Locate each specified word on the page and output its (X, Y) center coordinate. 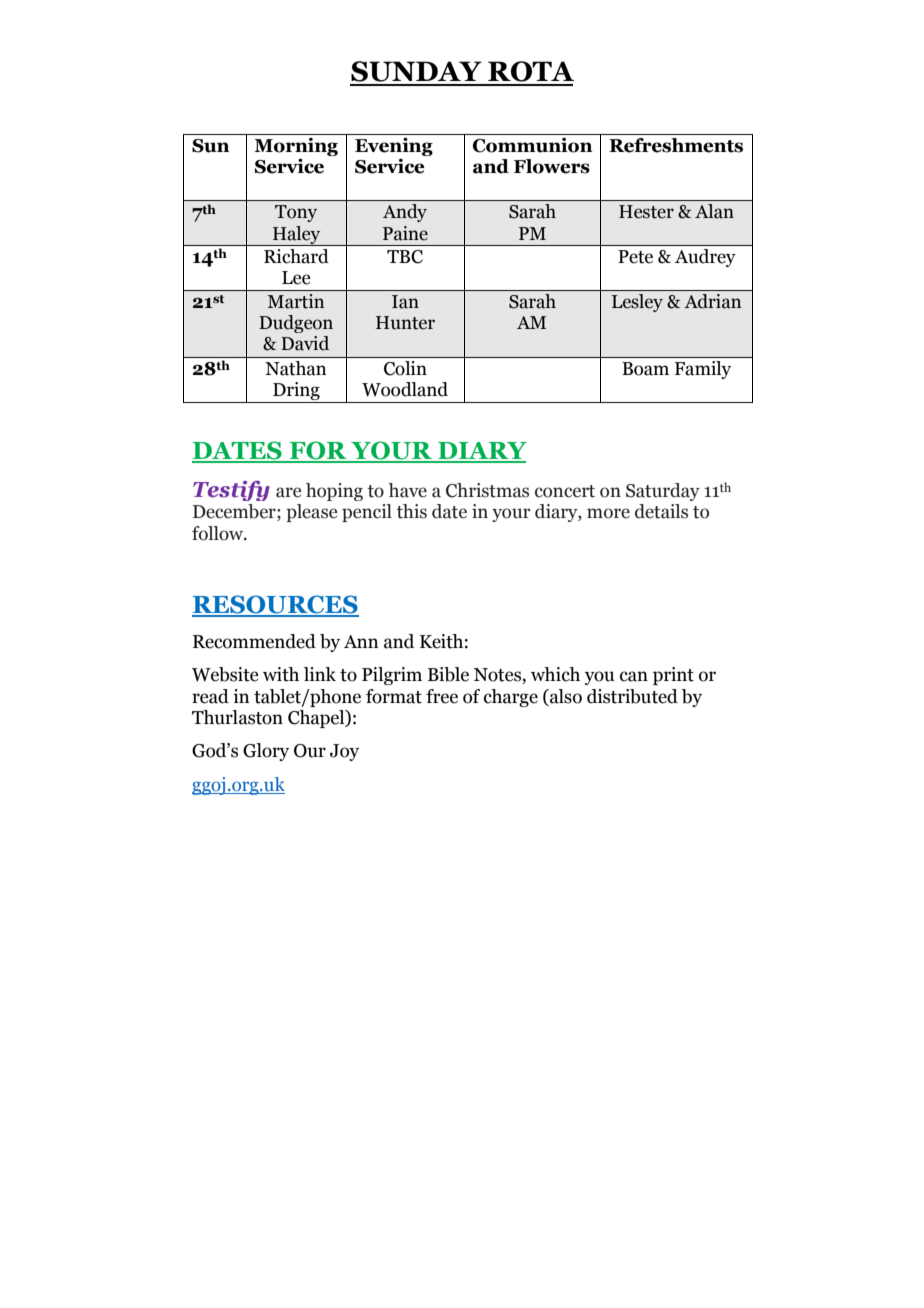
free (442, 696)
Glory (266, 752)
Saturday (663, 492)
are (288, 492)
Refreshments (676, 145)
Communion (532, 145)
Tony (296, 213)
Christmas (487, 490)
